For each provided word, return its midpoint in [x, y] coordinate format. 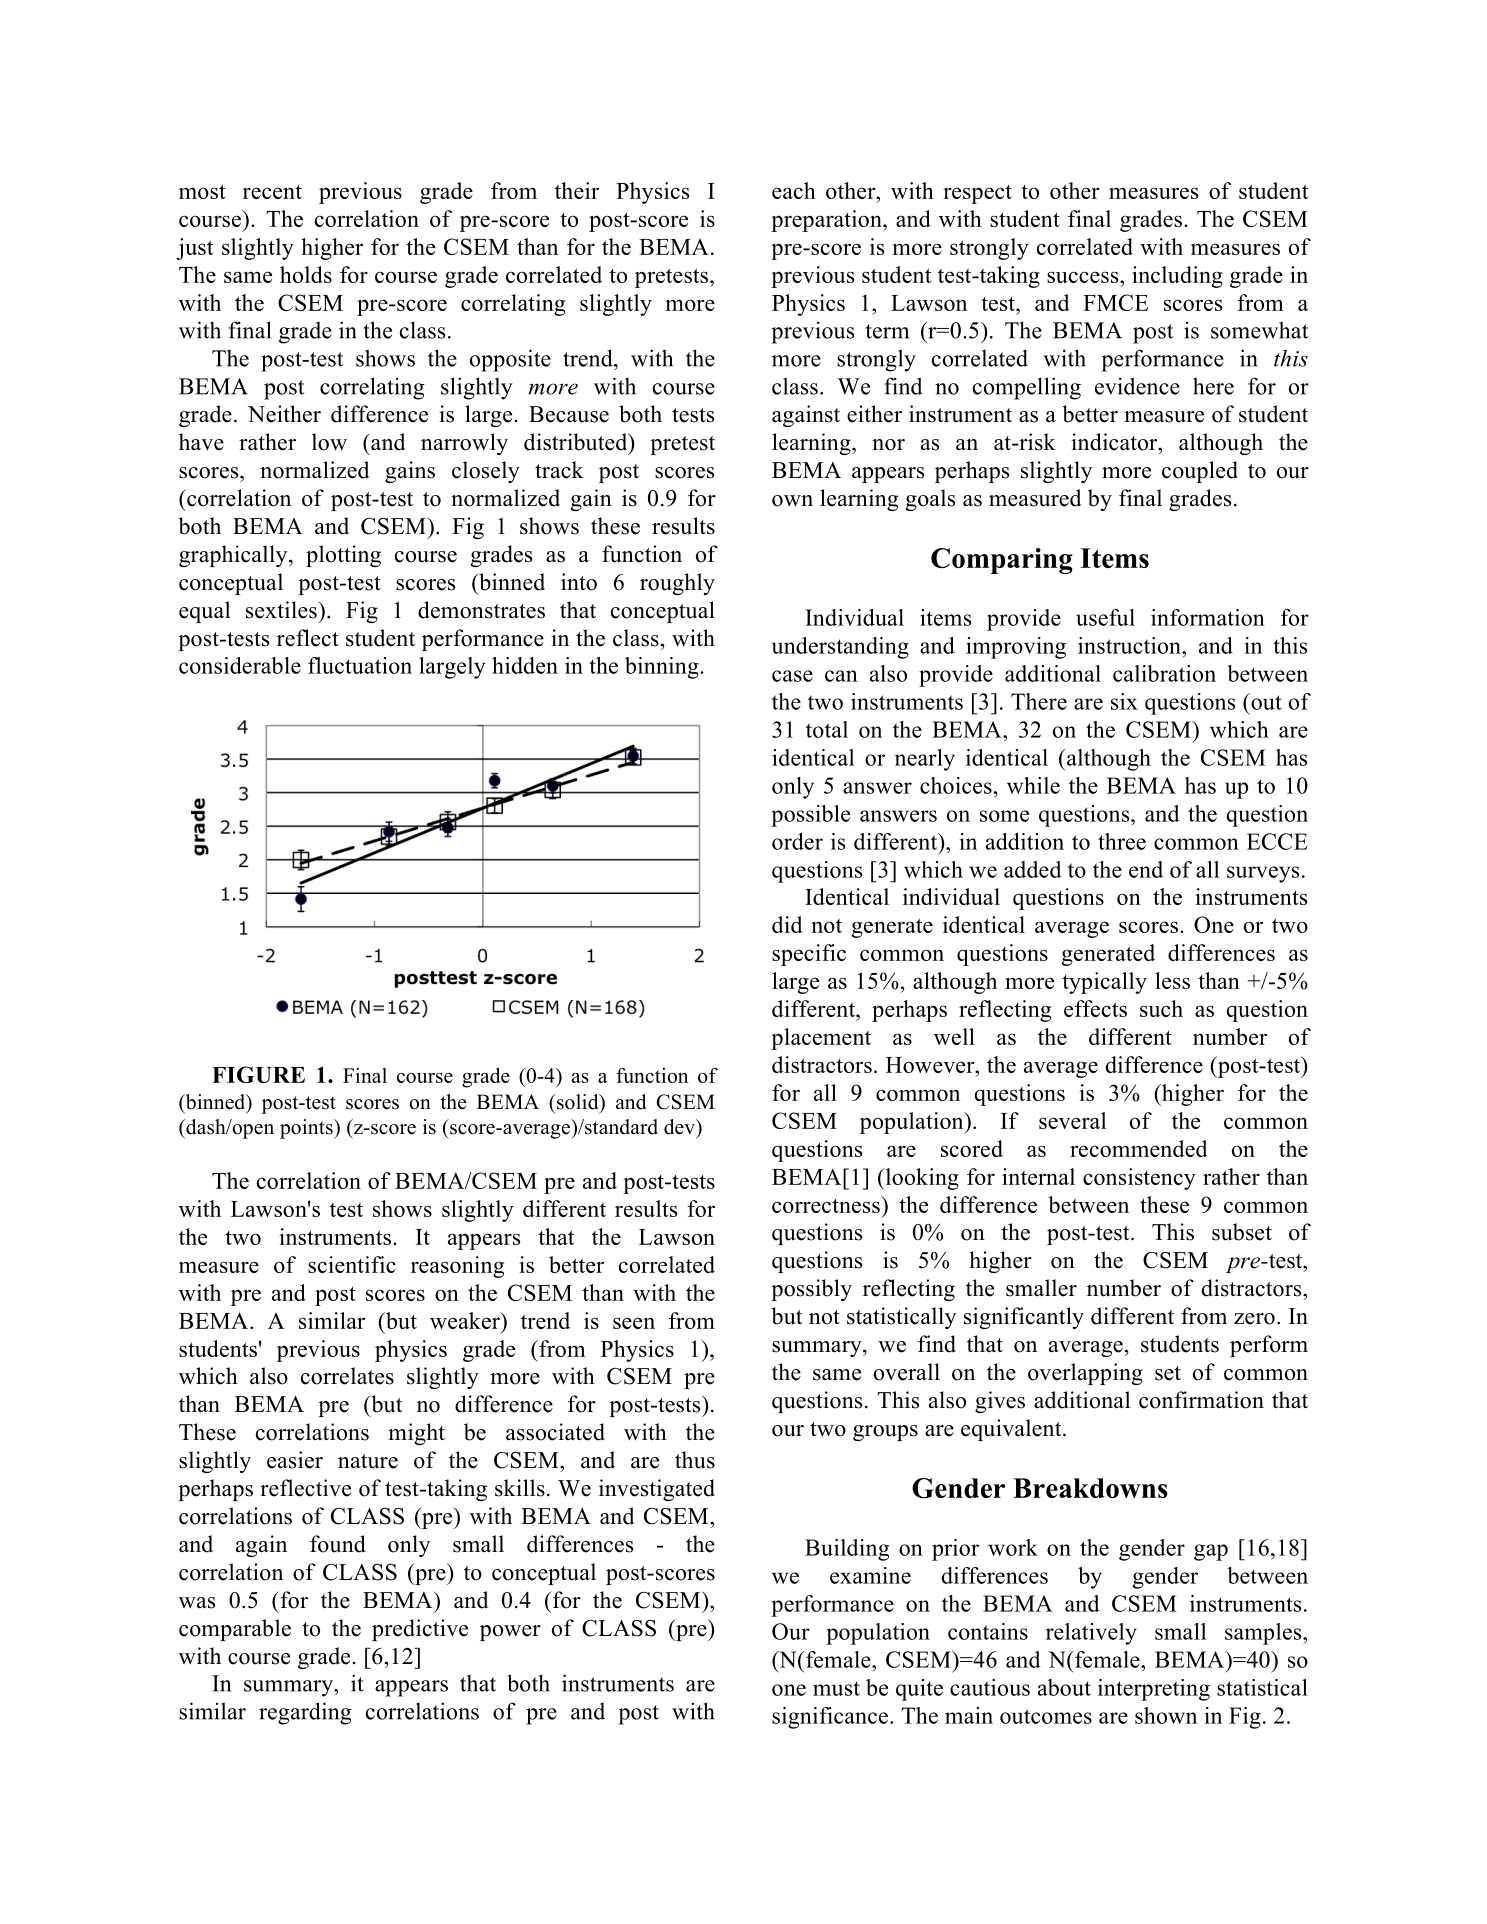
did [787, 924]
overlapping [1085, 1374]
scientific [352, 1264]
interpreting [1154, 1690]
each [794, 190]
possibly [811, 1290]
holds [306, 274]
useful [1105, 617]
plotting [343, 556]
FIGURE [258, 1074]
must [836, 1688]
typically [1104, 983]
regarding [305, 1713]
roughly [677, 584]
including [1177, 277]
